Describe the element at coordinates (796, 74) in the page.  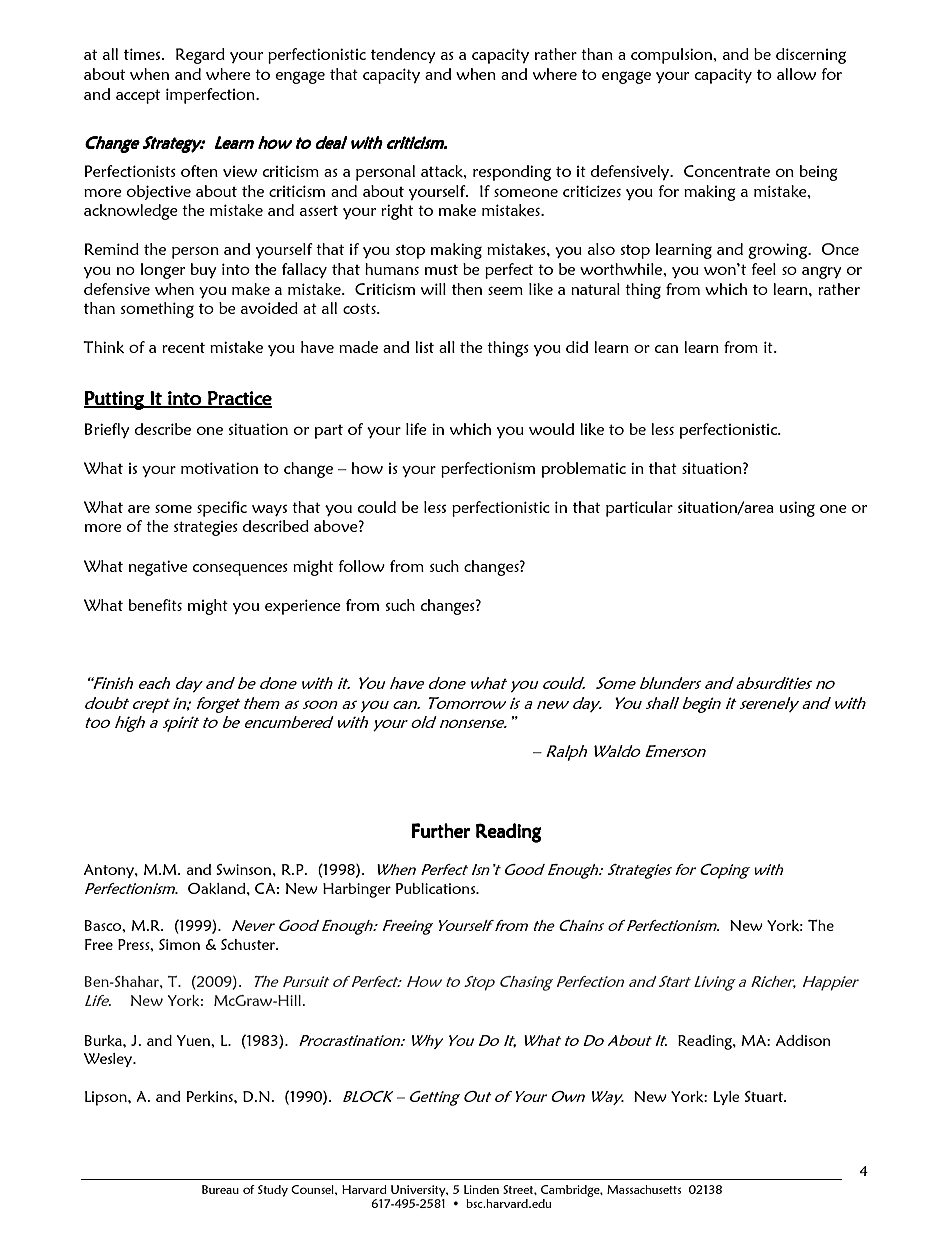
I see `allow` at that location.
